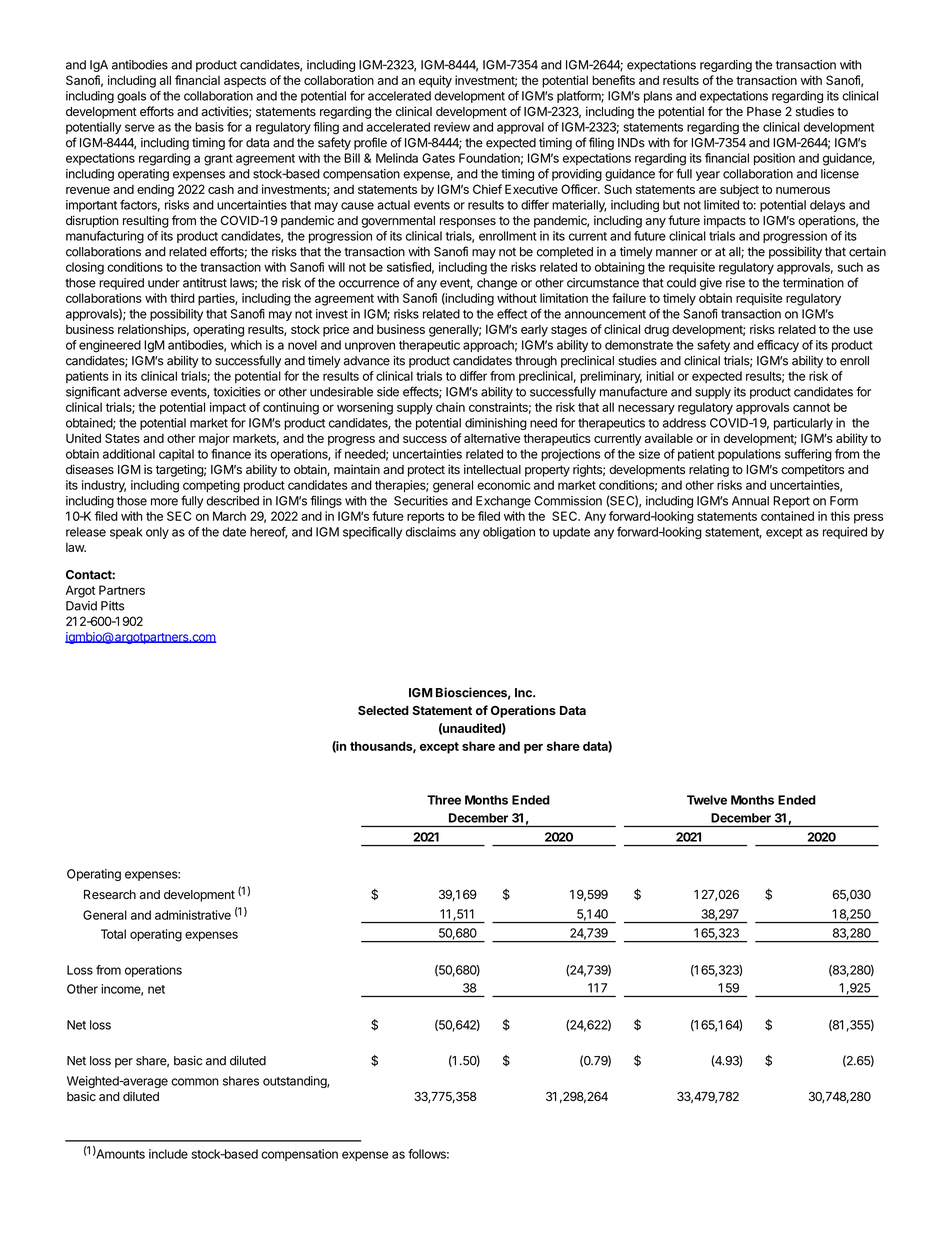  Describe the element at coordinates (112, 606) in the screenshot. I see `Pitts` at that location.
